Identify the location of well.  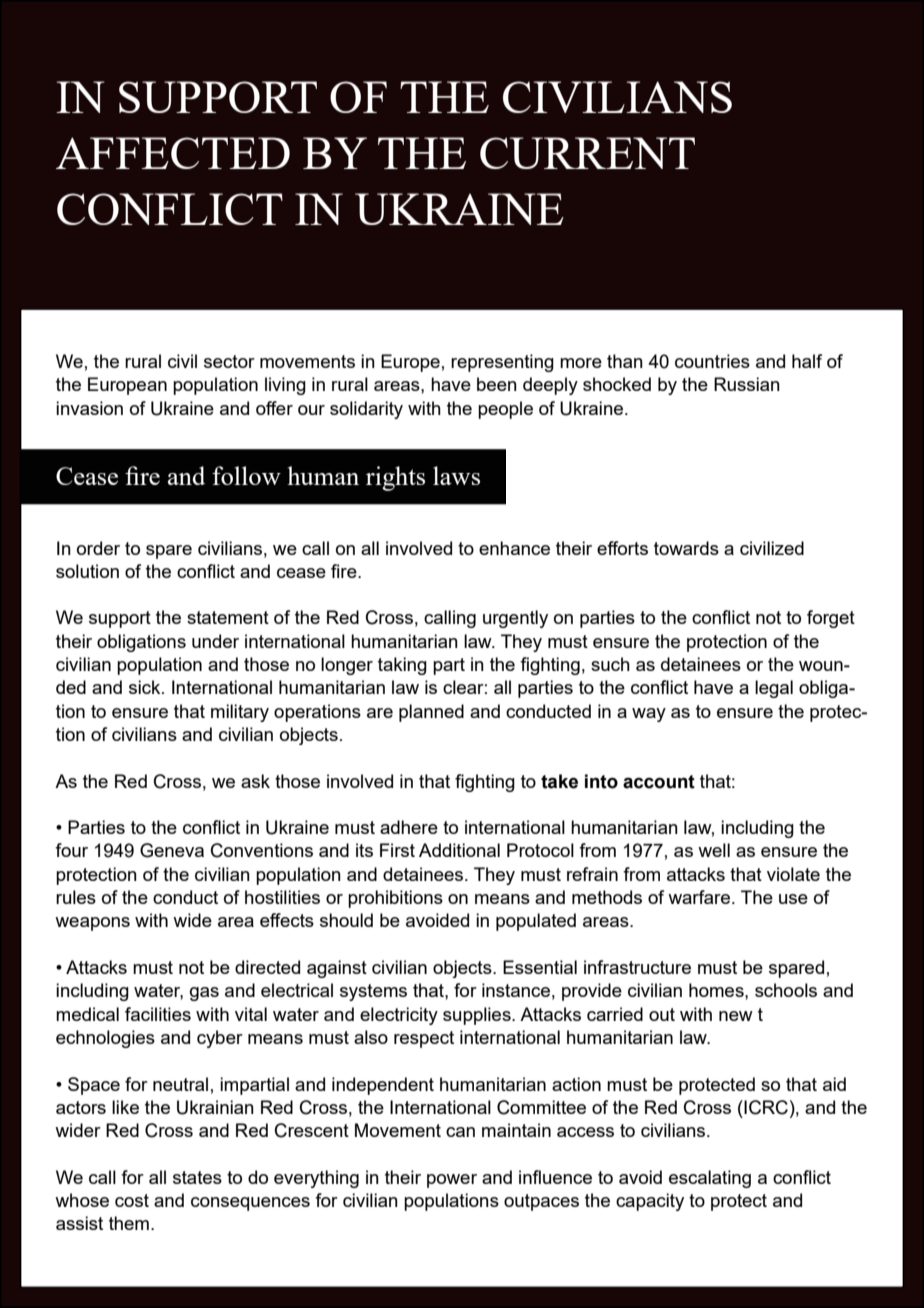
(714, 850).
